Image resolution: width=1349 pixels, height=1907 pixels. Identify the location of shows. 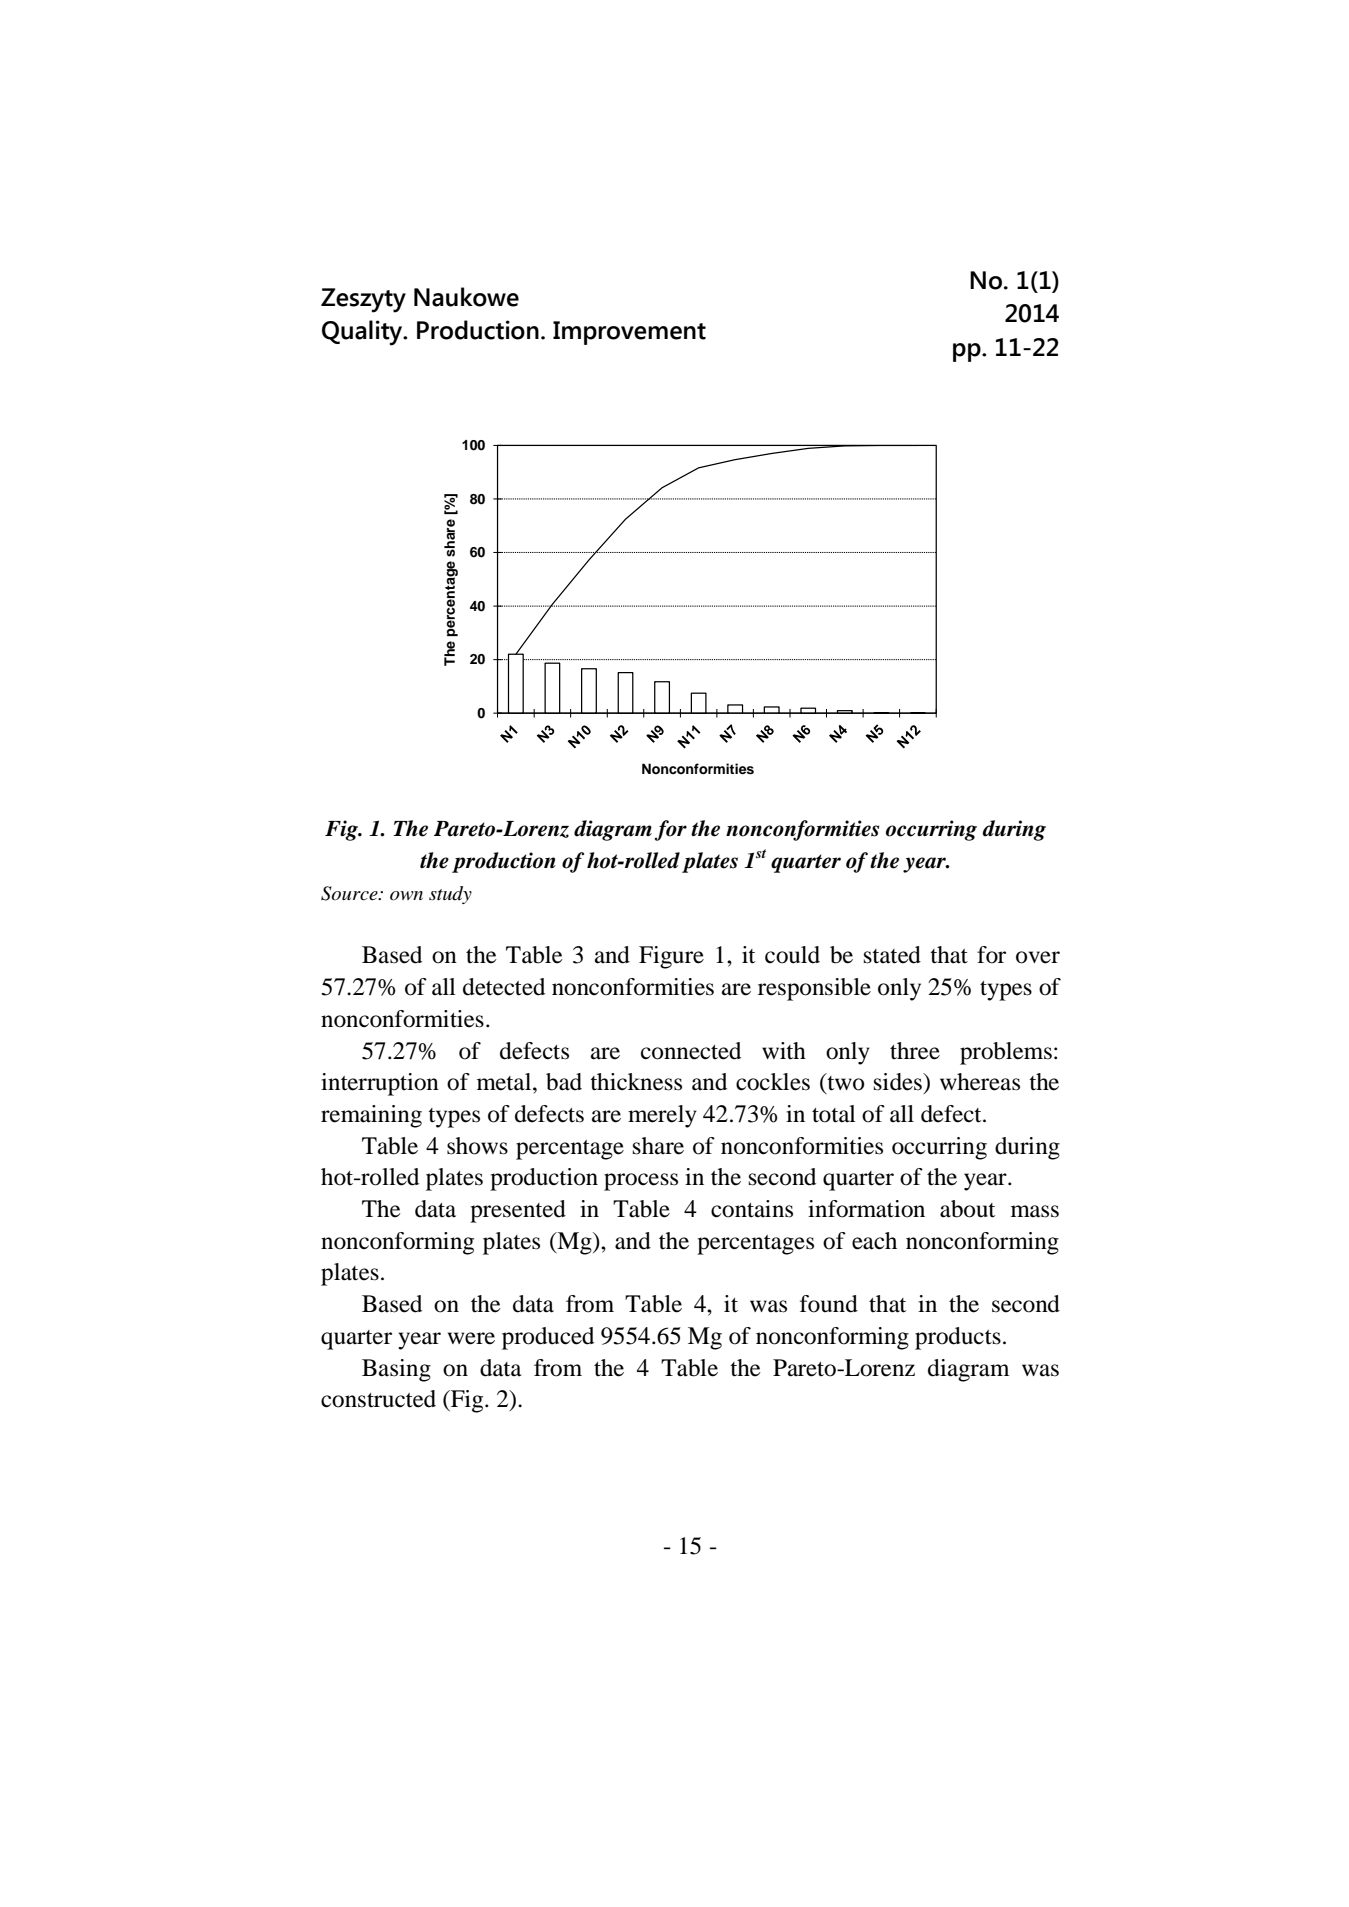
(477, 1146).
